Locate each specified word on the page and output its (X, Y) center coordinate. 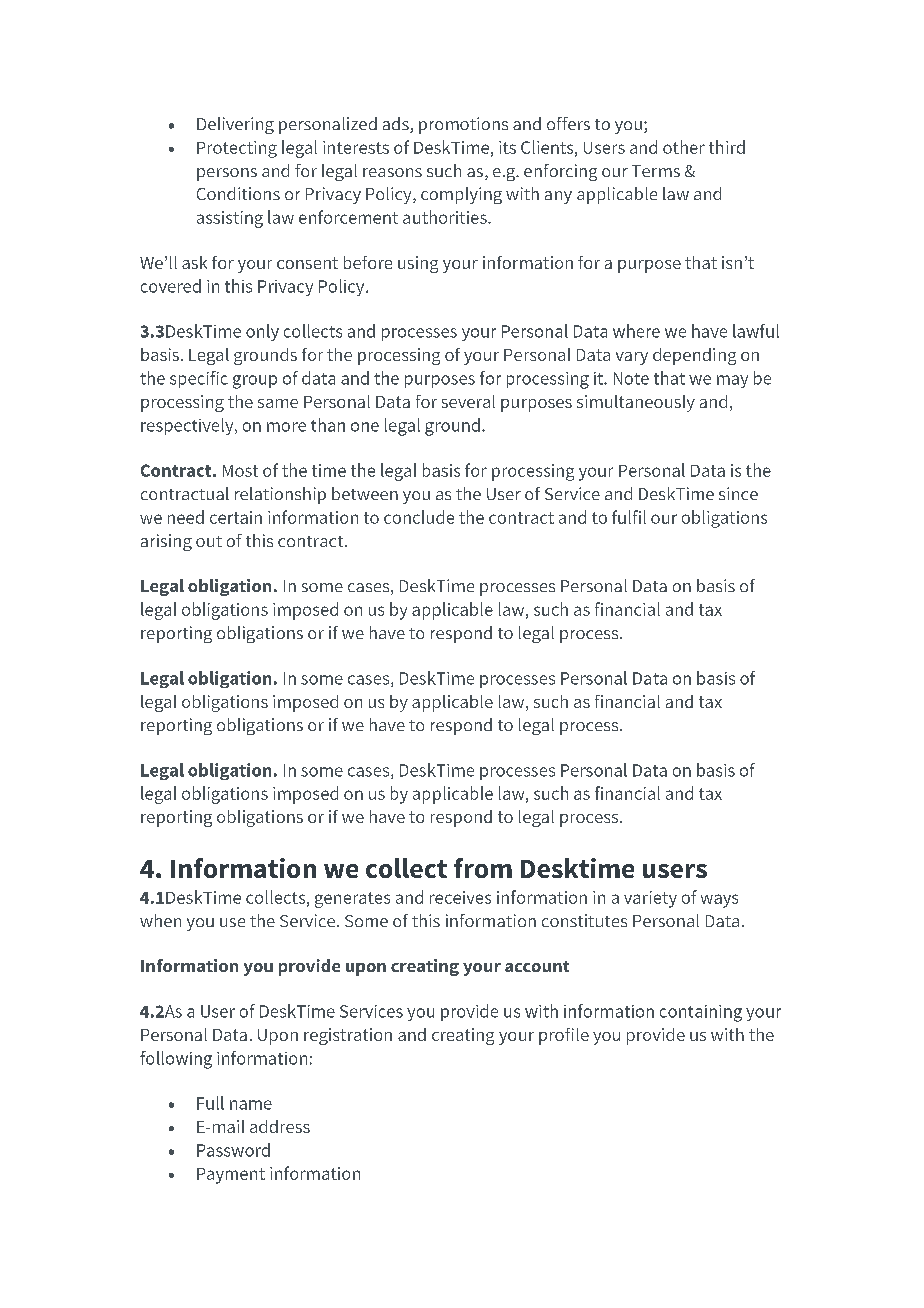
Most (240, 471)
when (160, 920)
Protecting (237, 149)
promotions (463, 125)
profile (564, 1036)
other (684, 147)
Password (233, 1150)
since (738, 493)
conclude (419, 517)
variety (650, 899)
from (483, 868)
